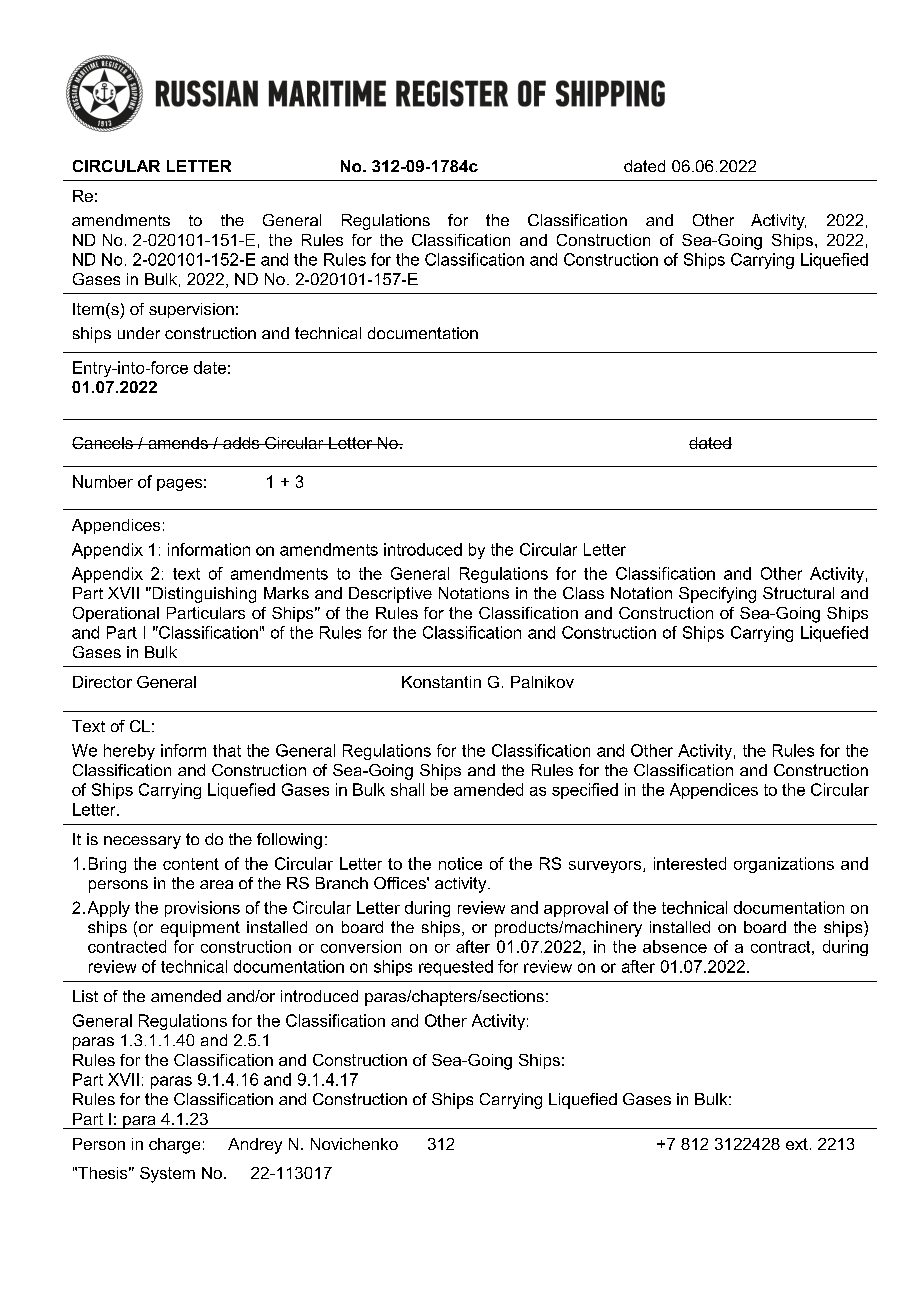 Image resolution: width=924 pixels, height=1308 pixels. I want to click on Specifying, so click(717, 595).
